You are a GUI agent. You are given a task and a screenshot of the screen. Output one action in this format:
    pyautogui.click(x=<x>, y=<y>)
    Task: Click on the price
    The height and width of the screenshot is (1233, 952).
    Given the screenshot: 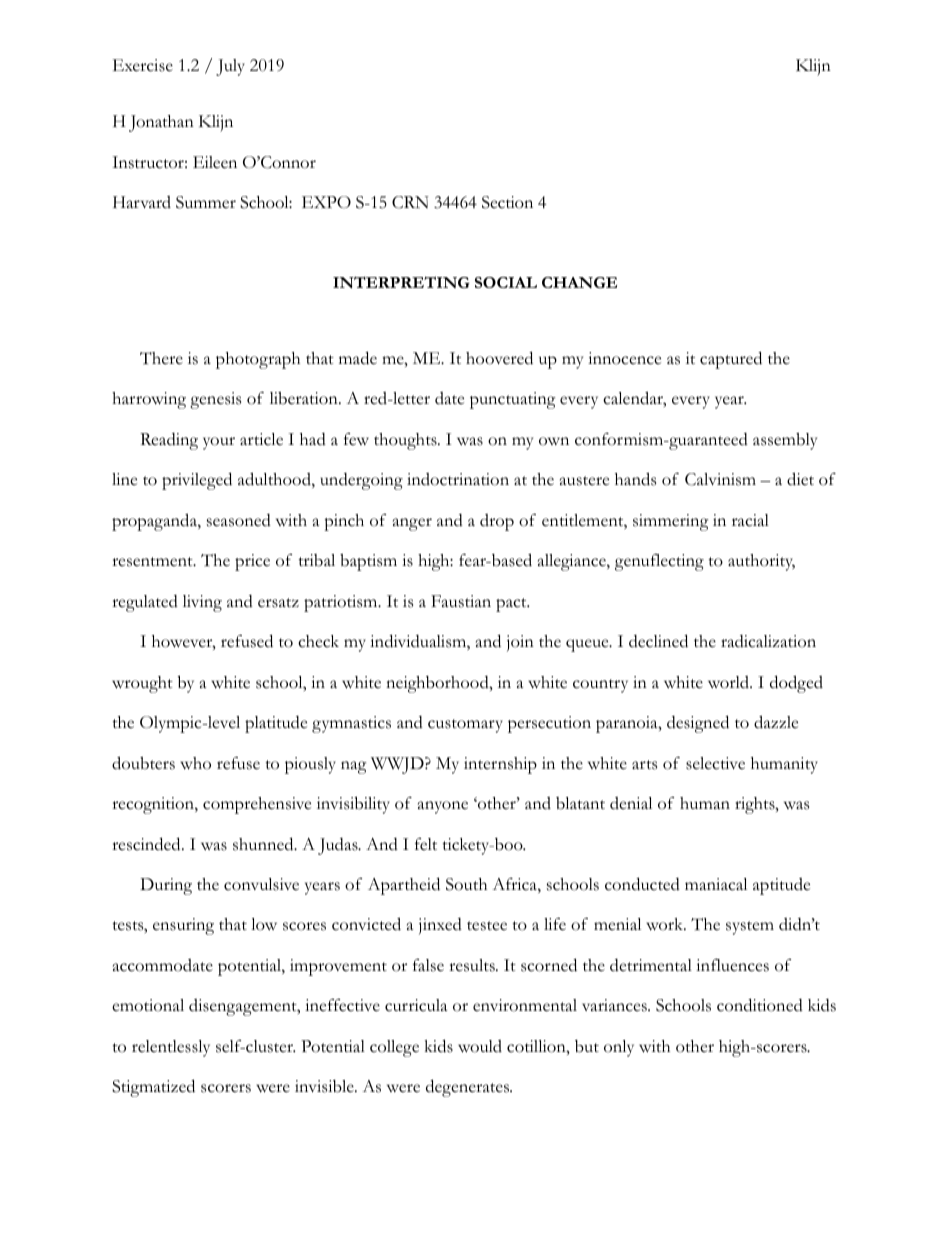 What is the action you would take?
    pyautogui.click(x=252, y=562)
